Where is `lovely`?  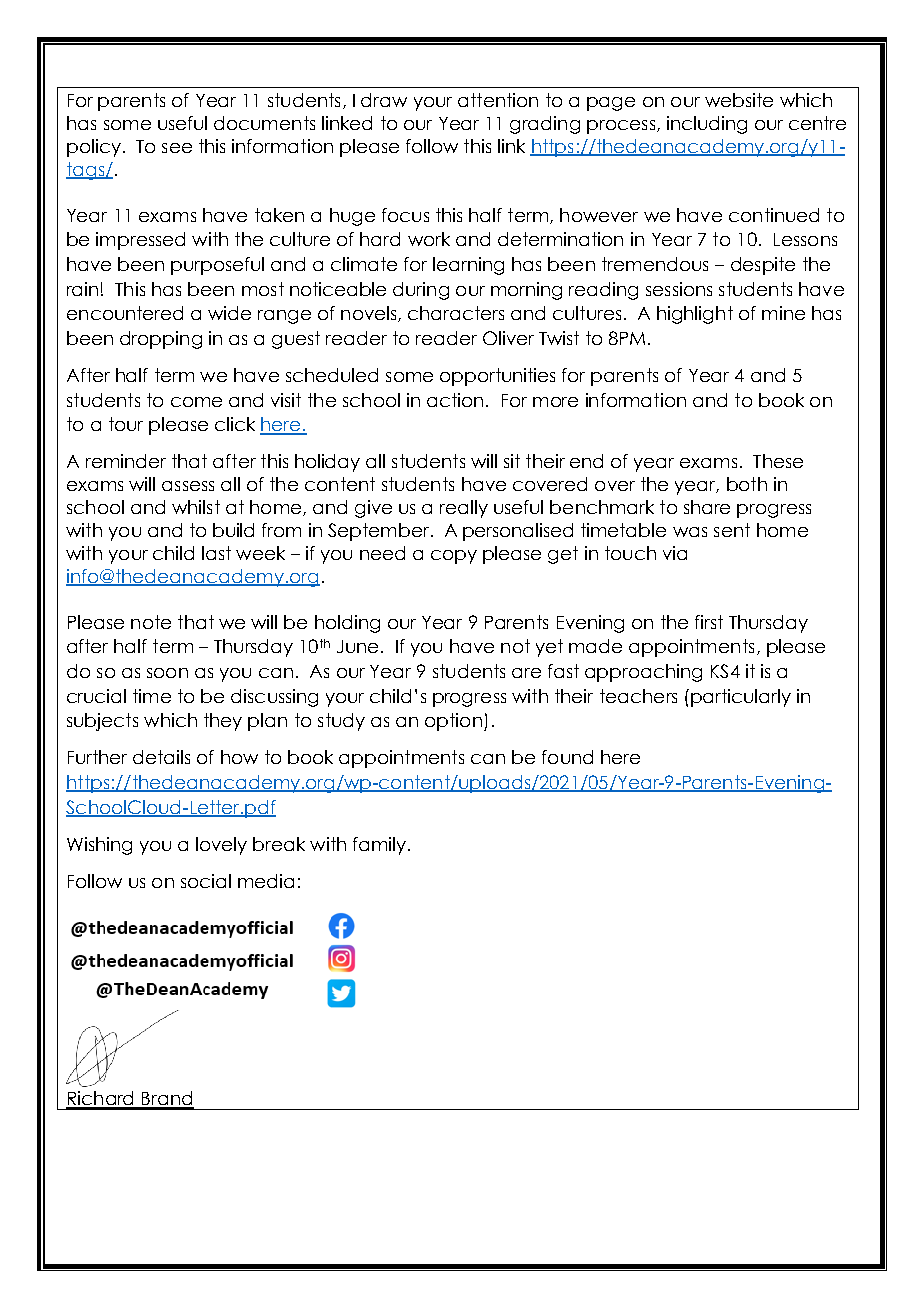 lovely is located at coordinates (221, 846).
